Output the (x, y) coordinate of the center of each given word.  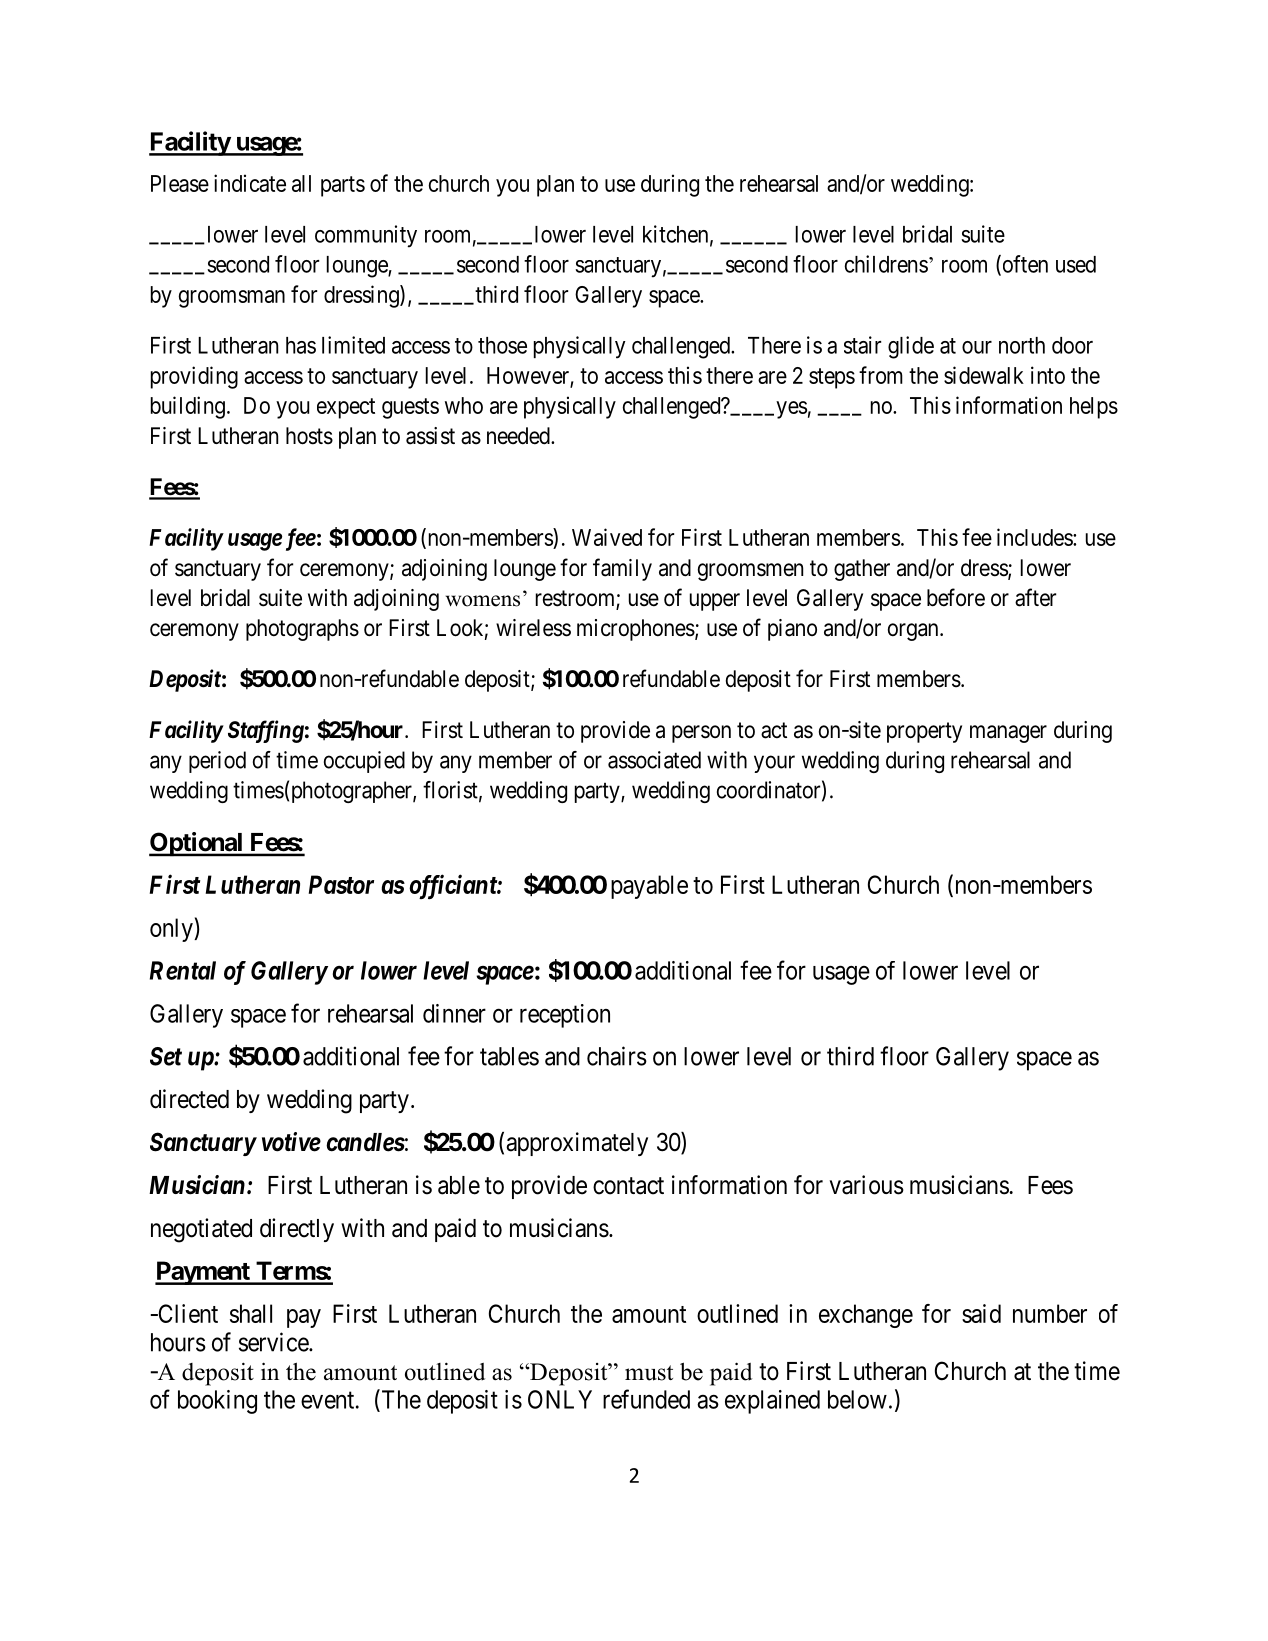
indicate (250, 183)
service (274, 1342)
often (1024, 265)
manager (1008, 734)
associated (654, 760)
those (502, 345)
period (217, 762)
